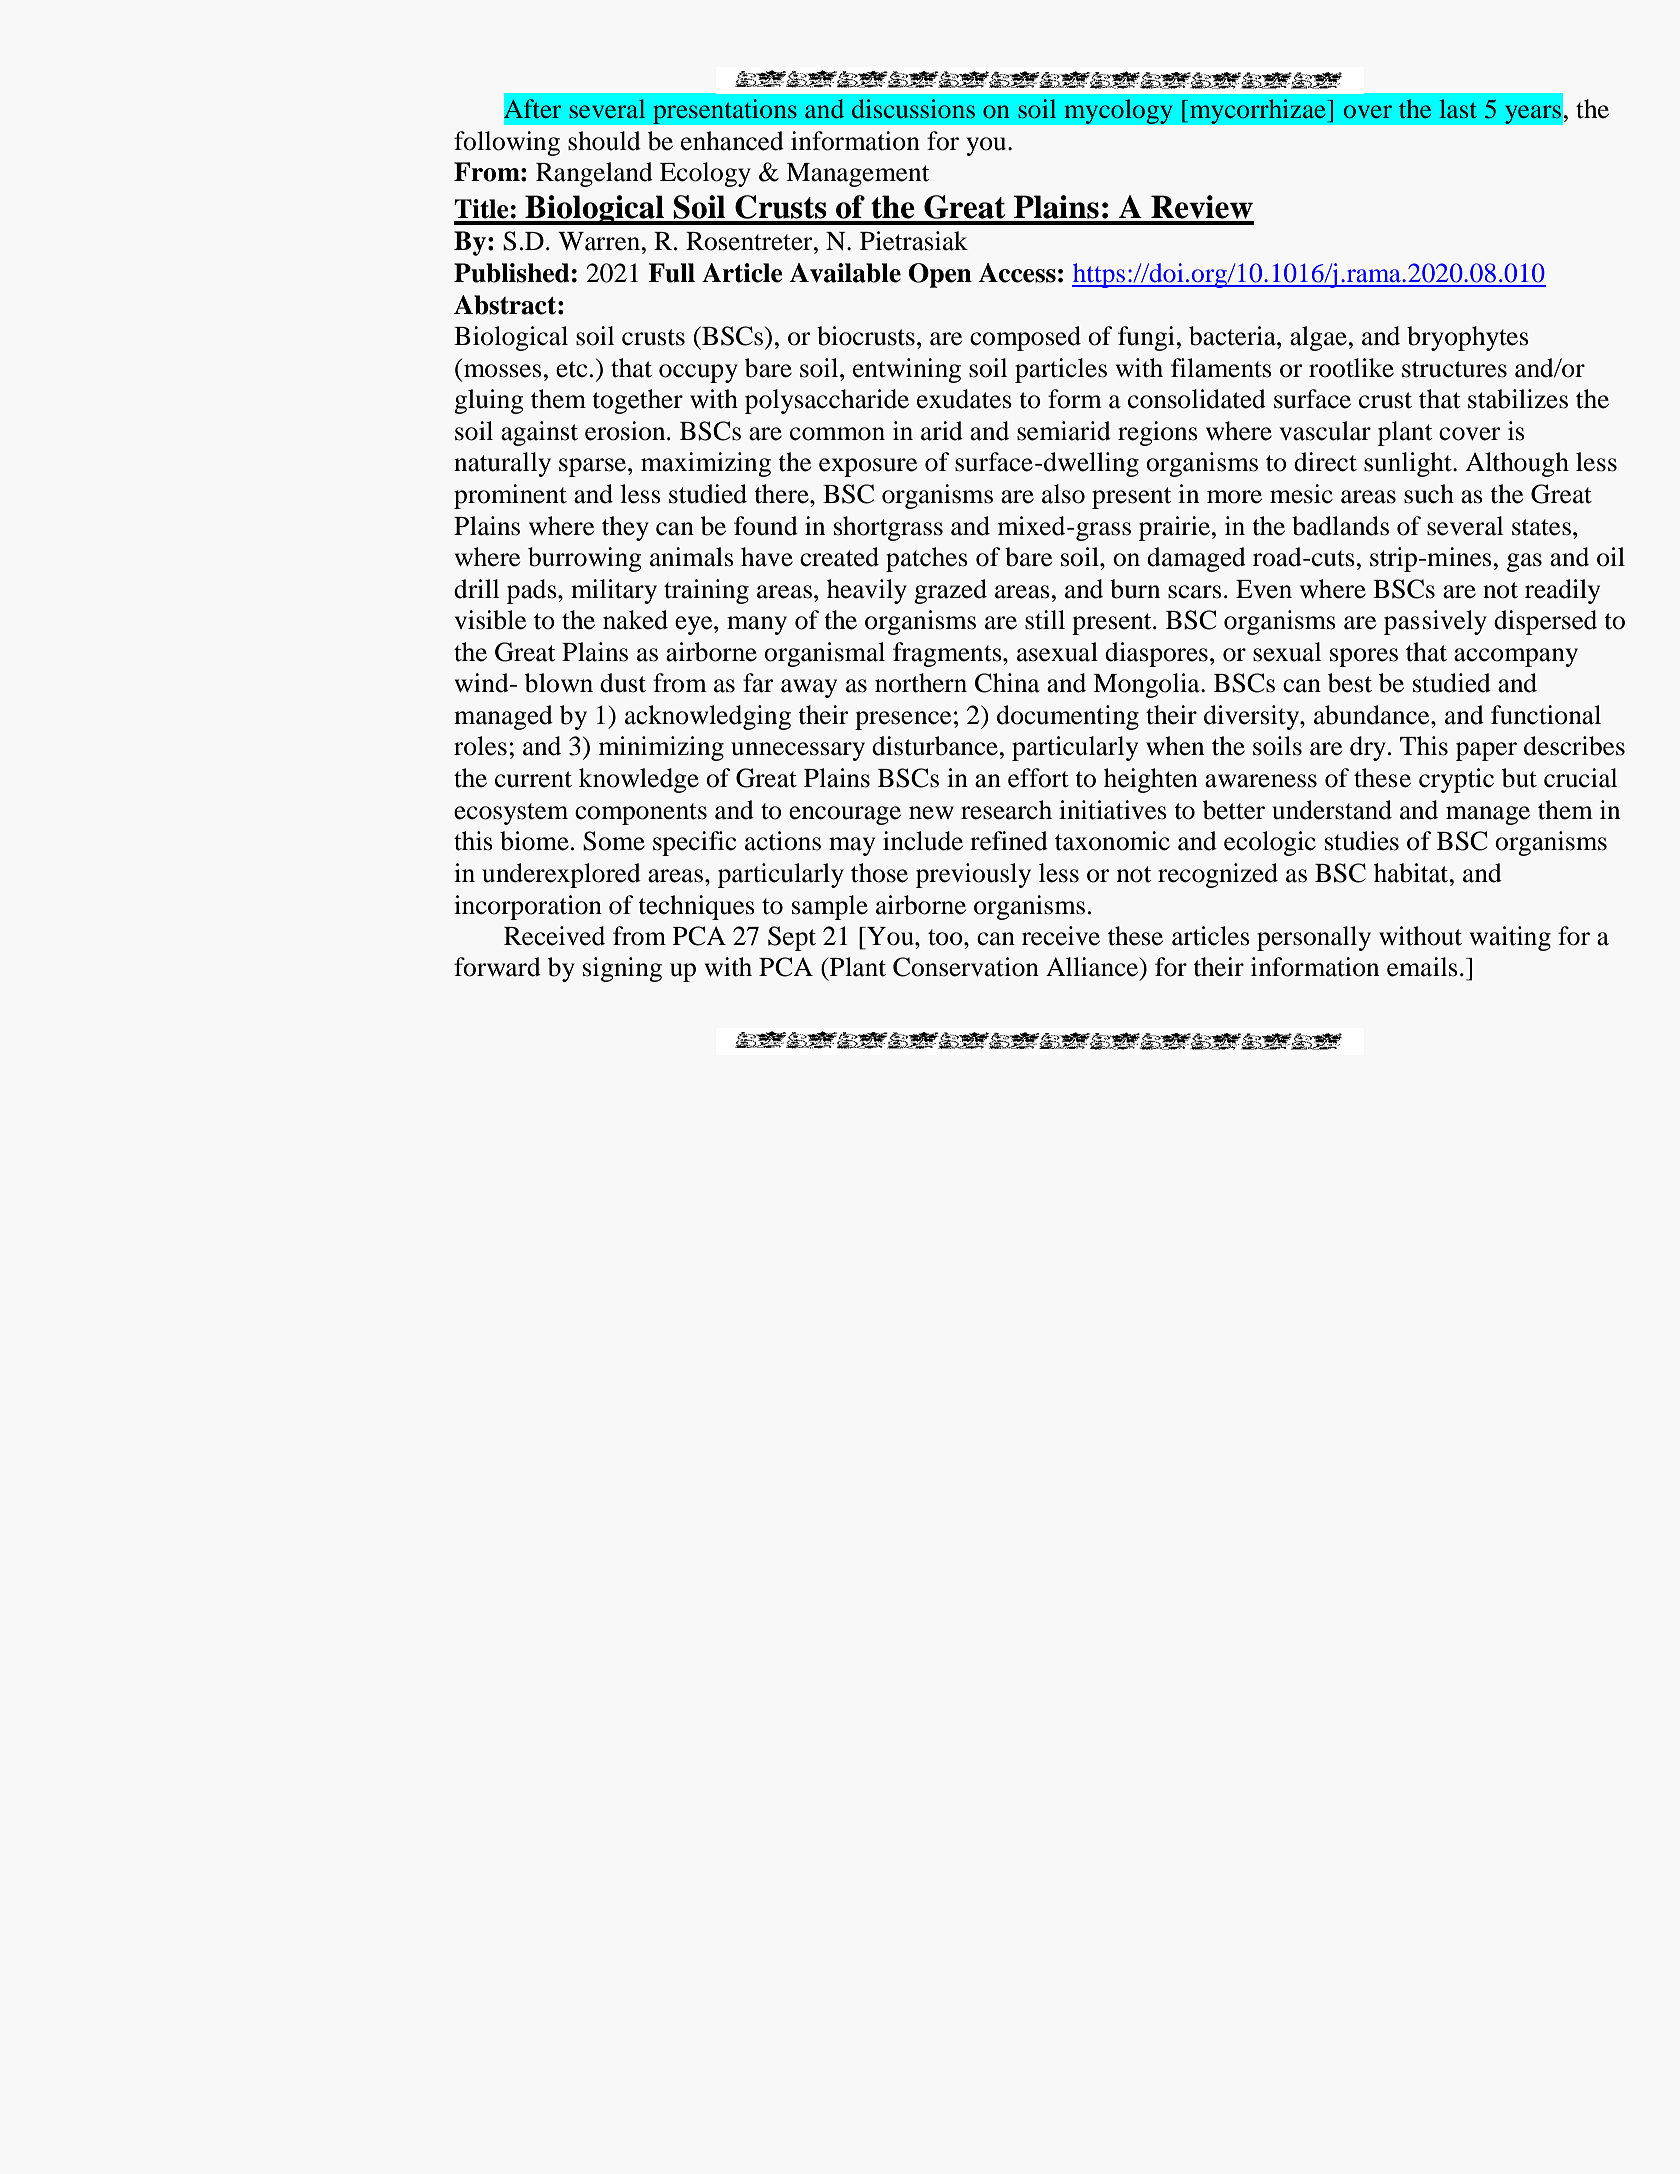 The width and height of the screenshot is (1680, 2174). What do you see at coordinates (625, 528) in the screenshot?
I see `they` at bounding box center [625, 528].
